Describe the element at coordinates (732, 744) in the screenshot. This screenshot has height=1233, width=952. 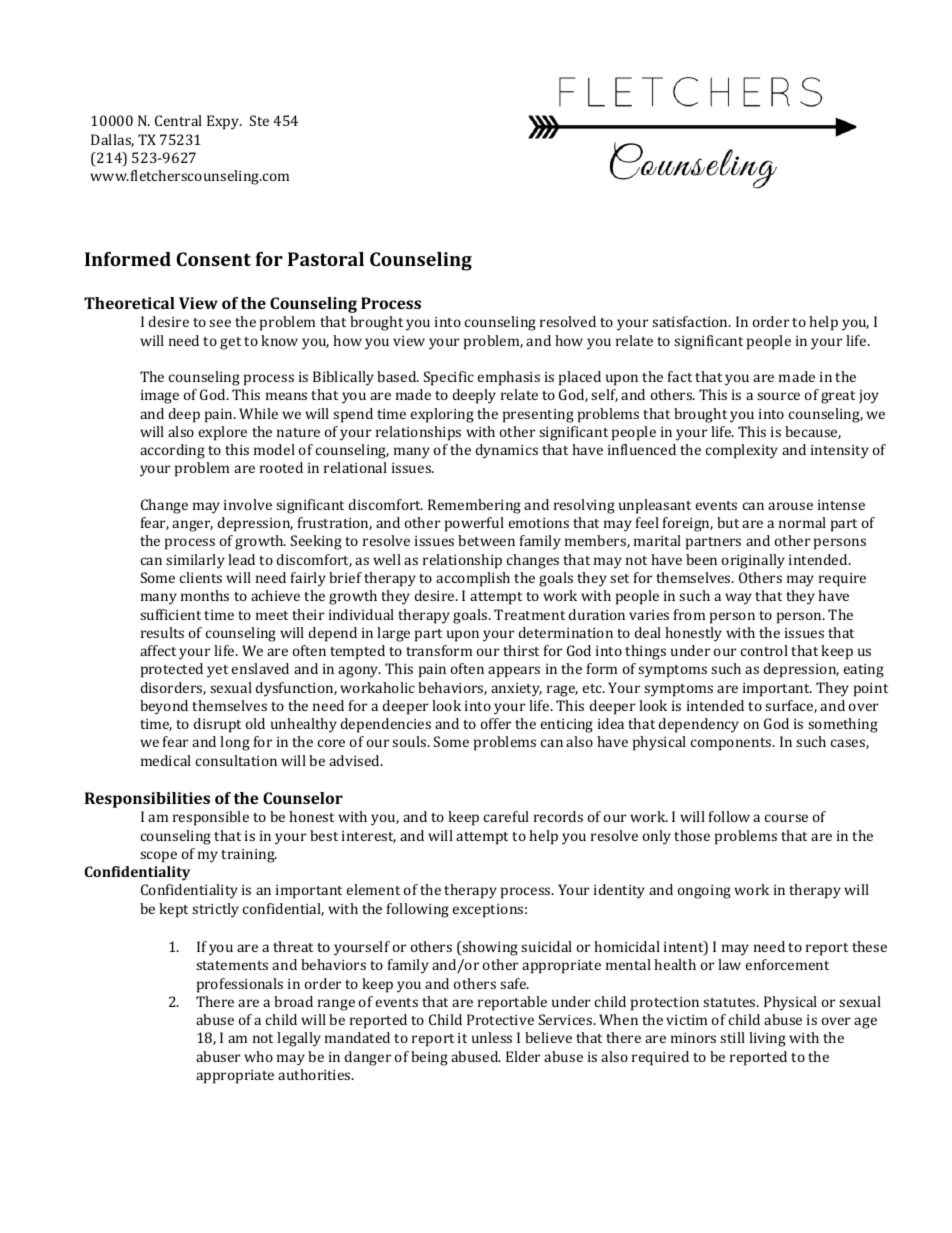
I see `components` at that location.
